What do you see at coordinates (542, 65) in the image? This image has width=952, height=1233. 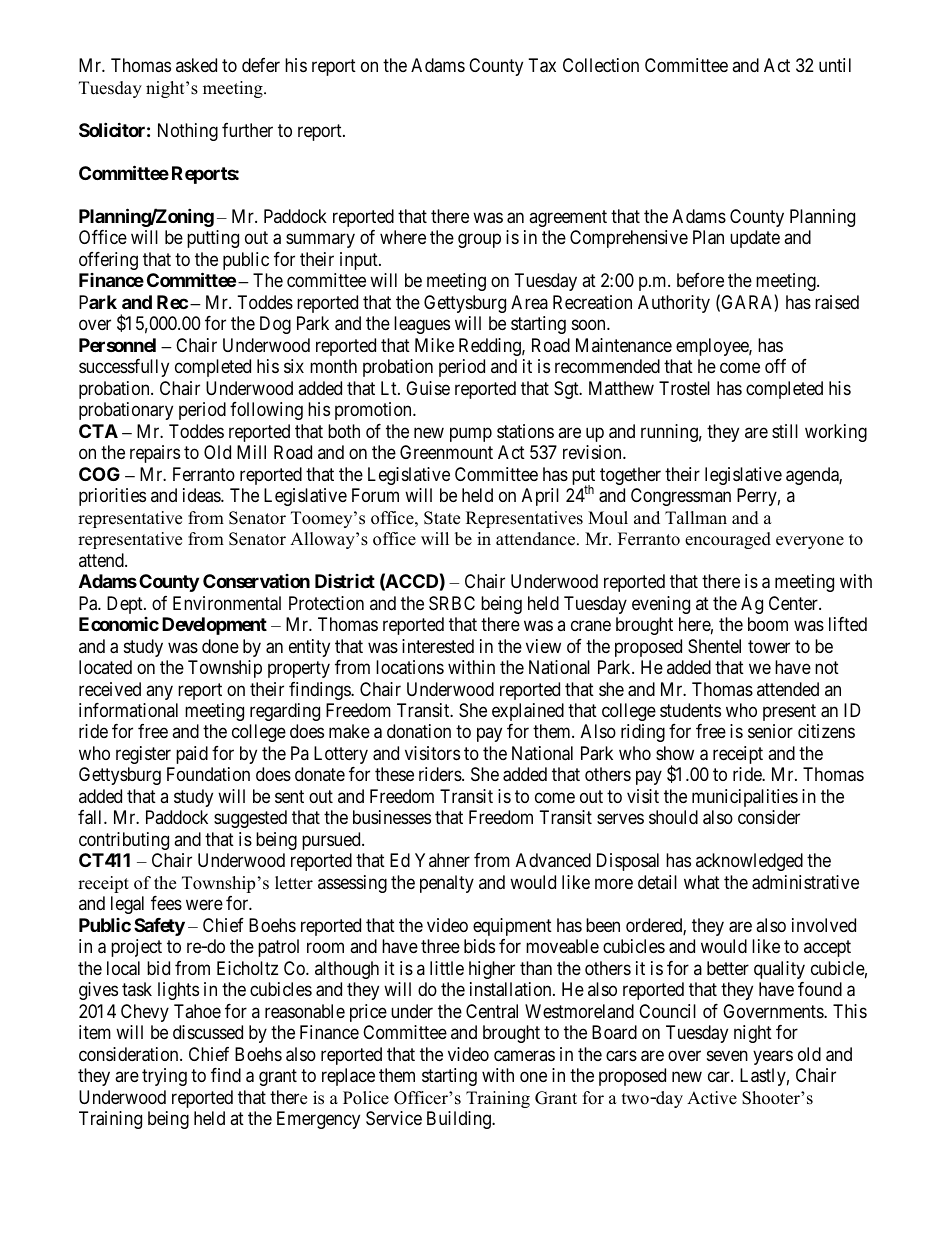 I see `Tax` at bounding box center [542, 65].
